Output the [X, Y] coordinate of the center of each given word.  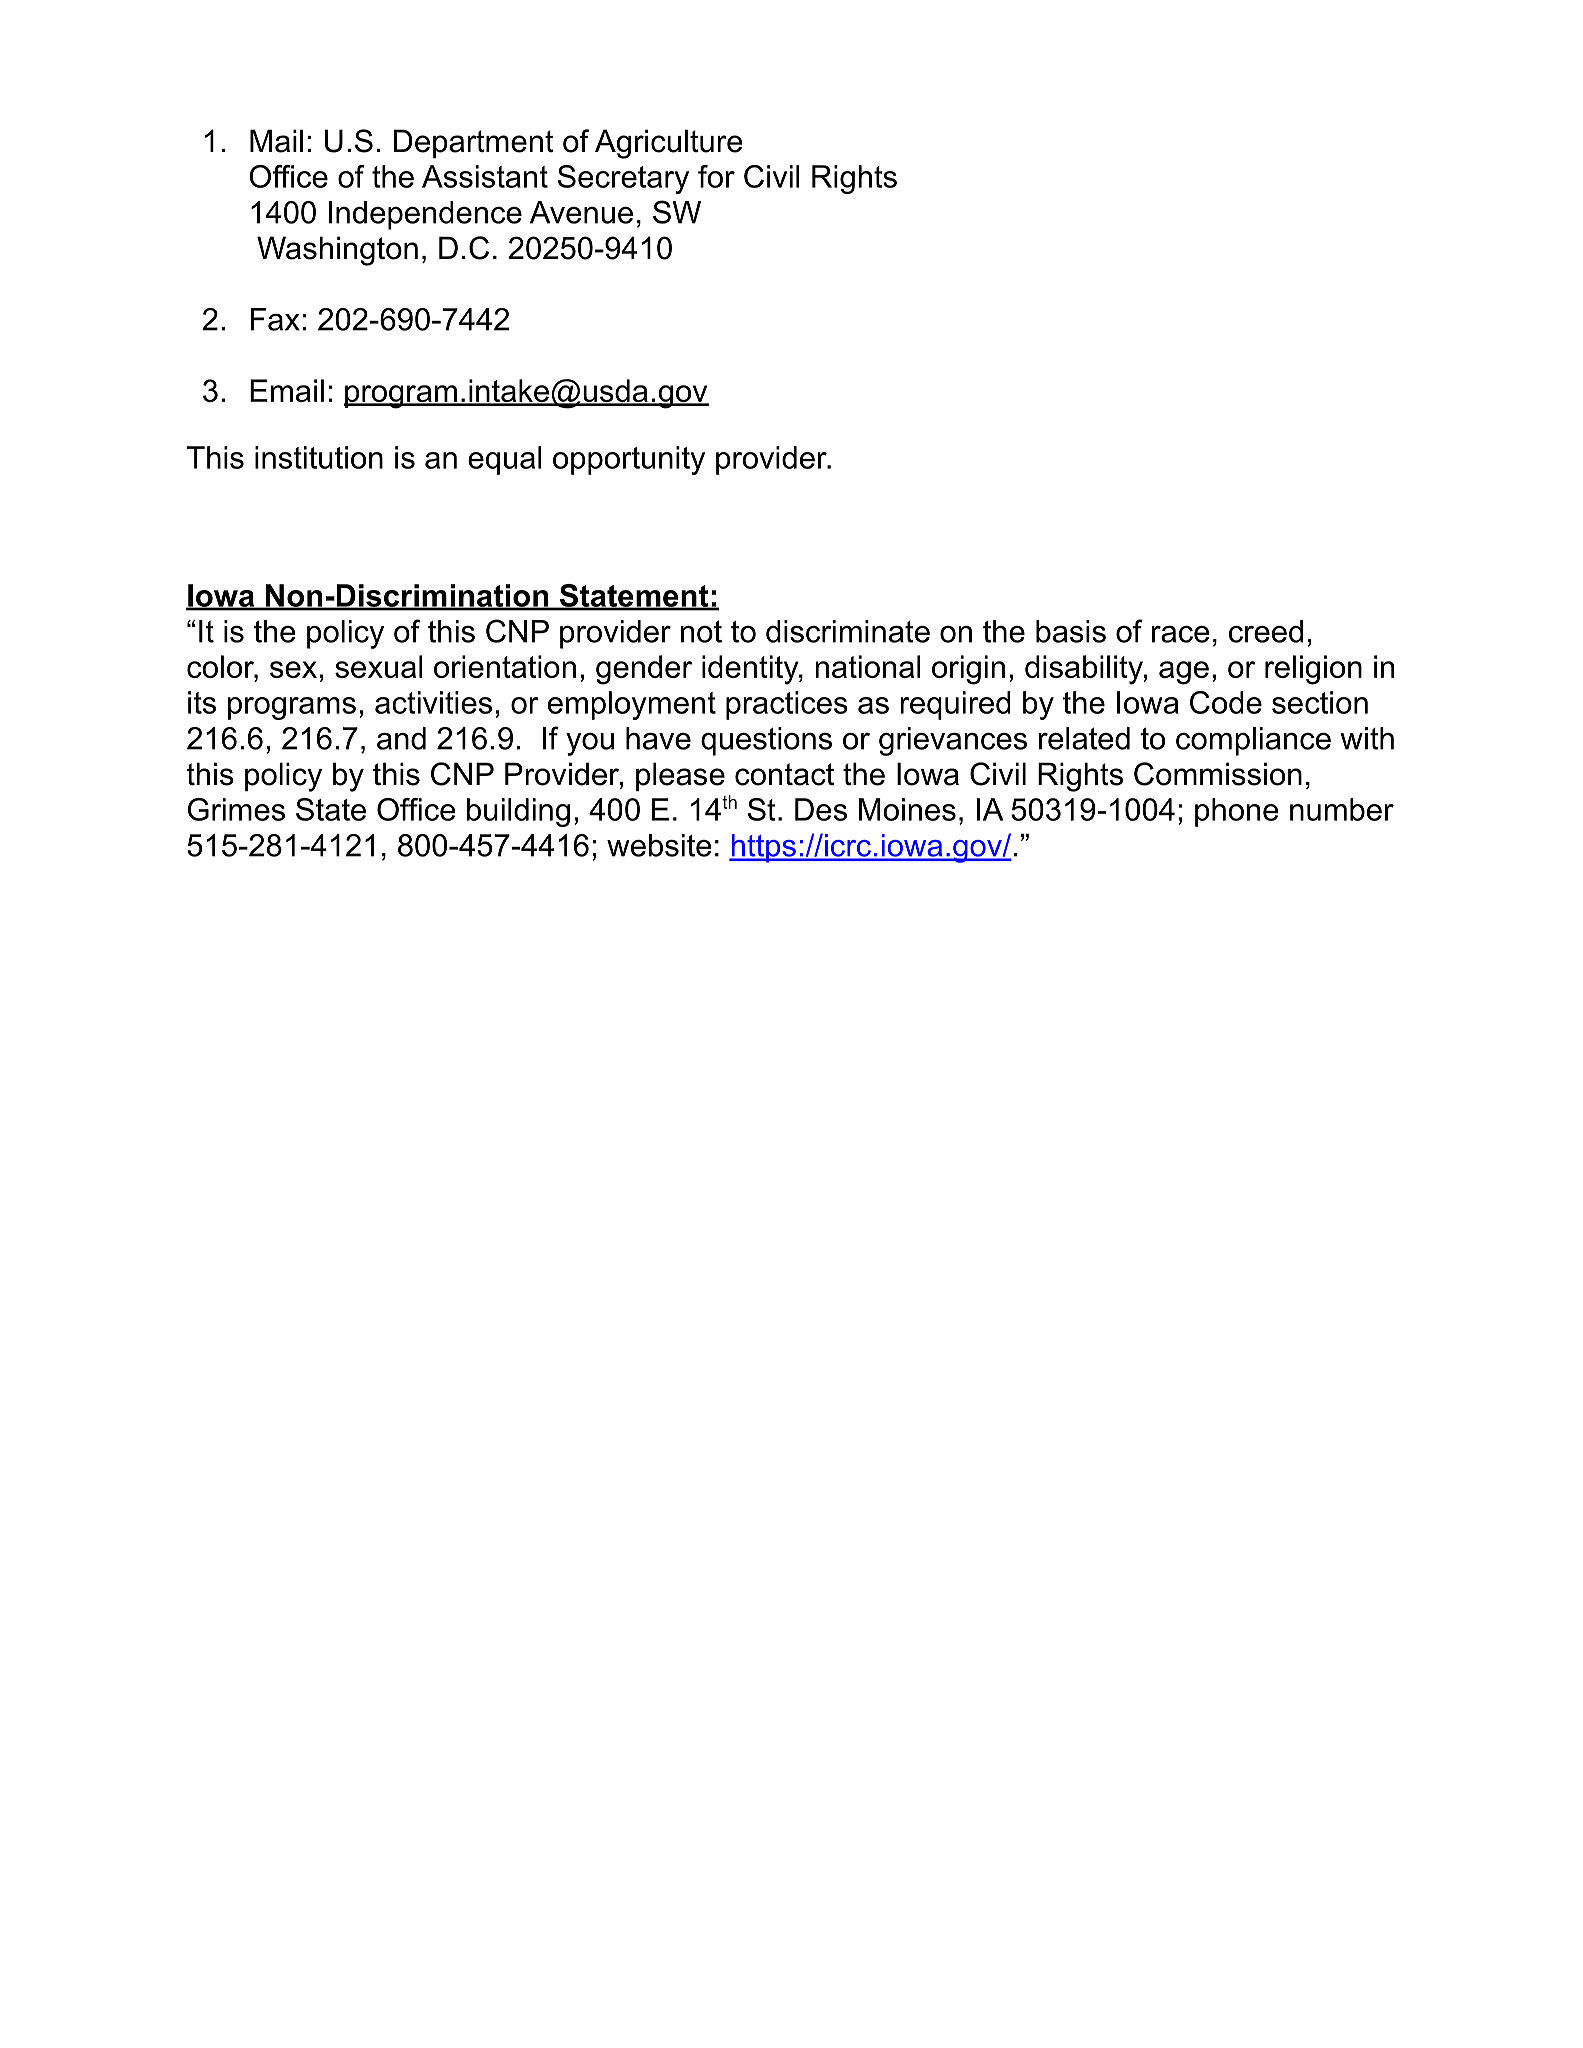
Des [821, 809]
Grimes [236, 809]
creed [1266, 631]
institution [319, 457]
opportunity [629, 460]
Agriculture [669, 144]
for [716, 176]
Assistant [485, 176]
